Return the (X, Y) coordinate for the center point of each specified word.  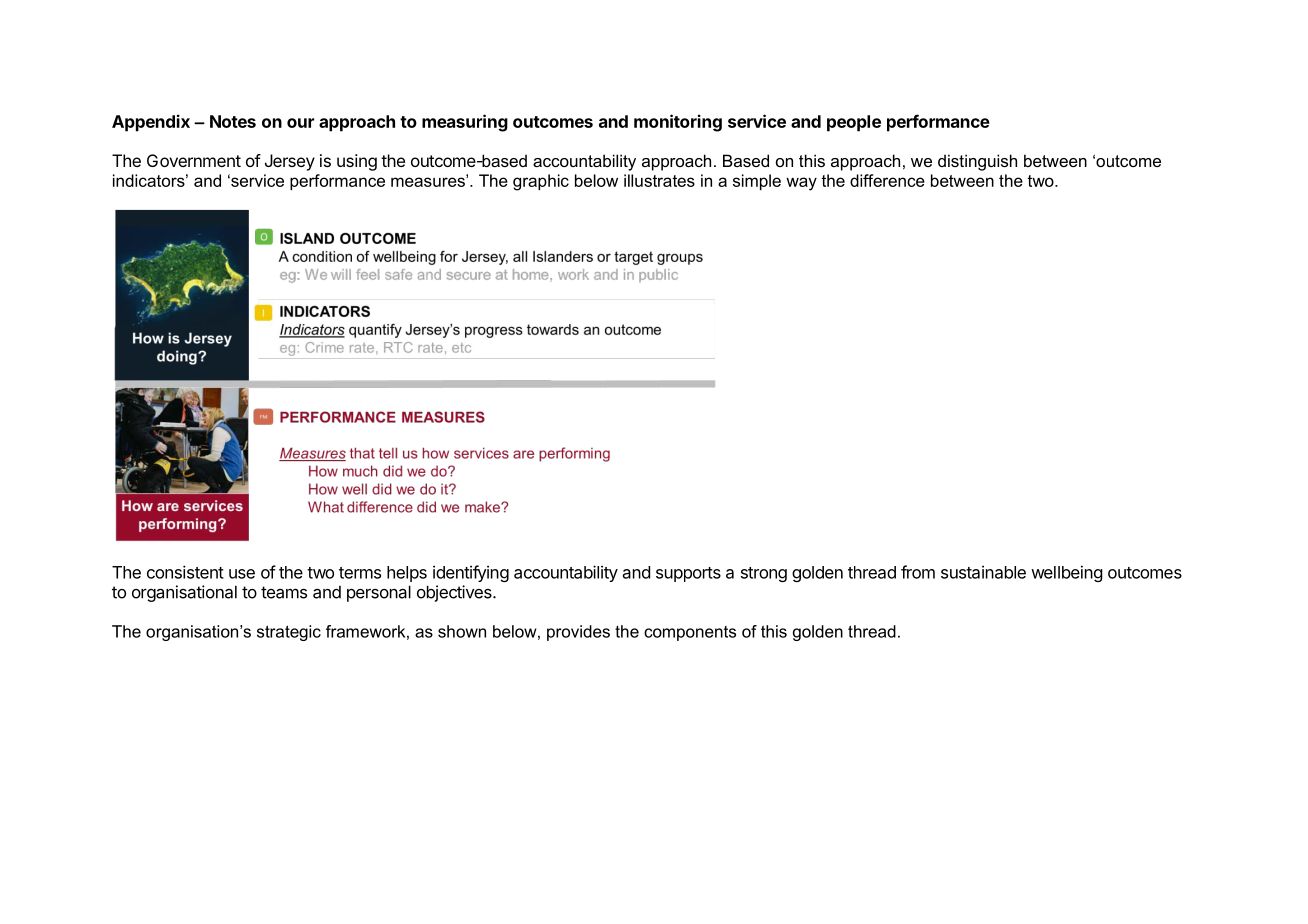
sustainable (983, 572)
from (918, 572)
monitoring (678, 123)
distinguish (977, 162)
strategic (289, 633)
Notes (233, 121)
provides (578, 633)
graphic (541, 182)
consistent (185, 572)
